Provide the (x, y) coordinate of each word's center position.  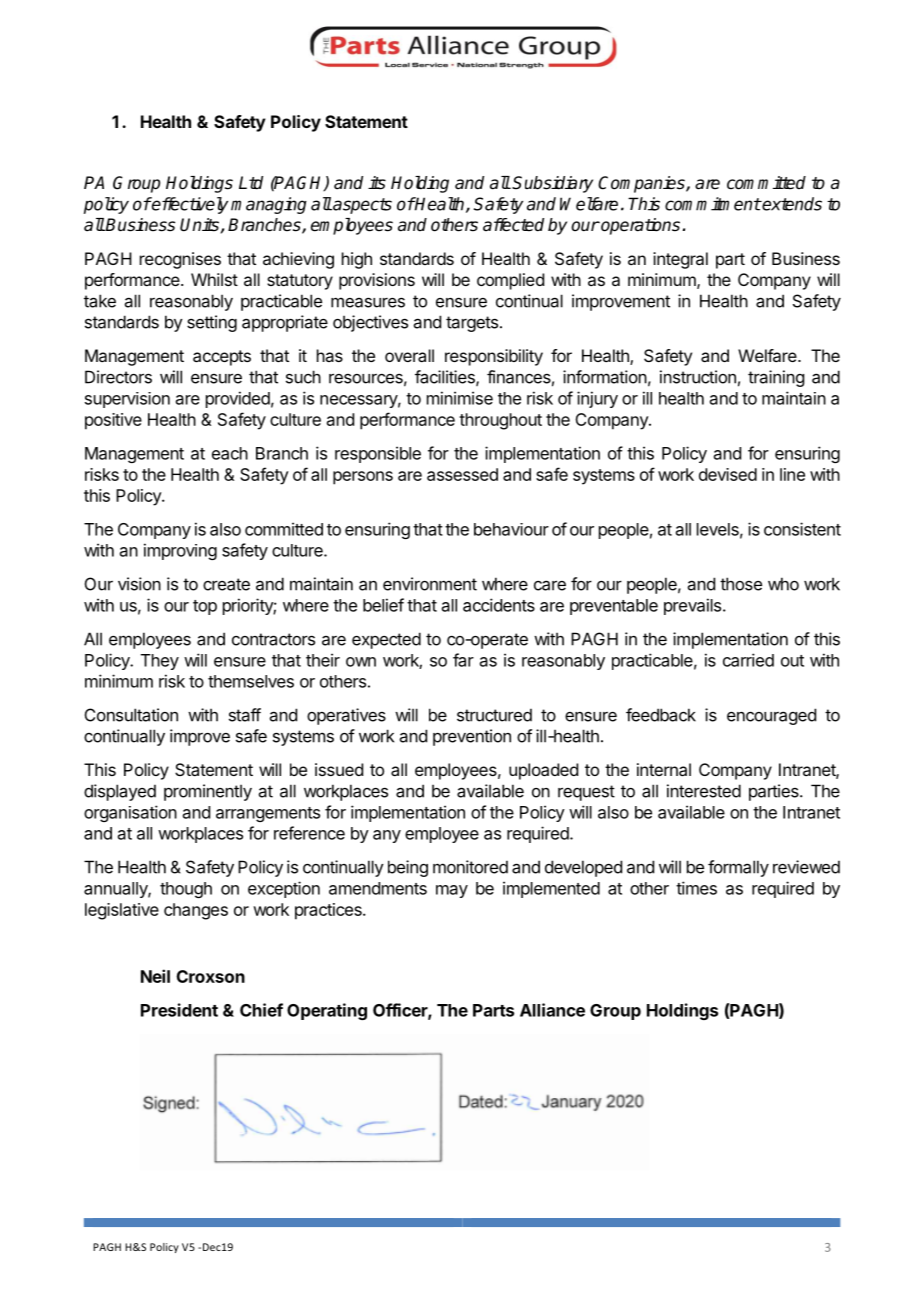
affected (513, 225)
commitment (713, 204)
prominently (208, 792)
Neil (155, 976)
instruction (698, 377)
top (205, 607)
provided (238, 399)
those (741, 584)
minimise (460, 398)
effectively (189, 205)
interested (704, 791)
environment (430, 584)
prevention (472, 737)
